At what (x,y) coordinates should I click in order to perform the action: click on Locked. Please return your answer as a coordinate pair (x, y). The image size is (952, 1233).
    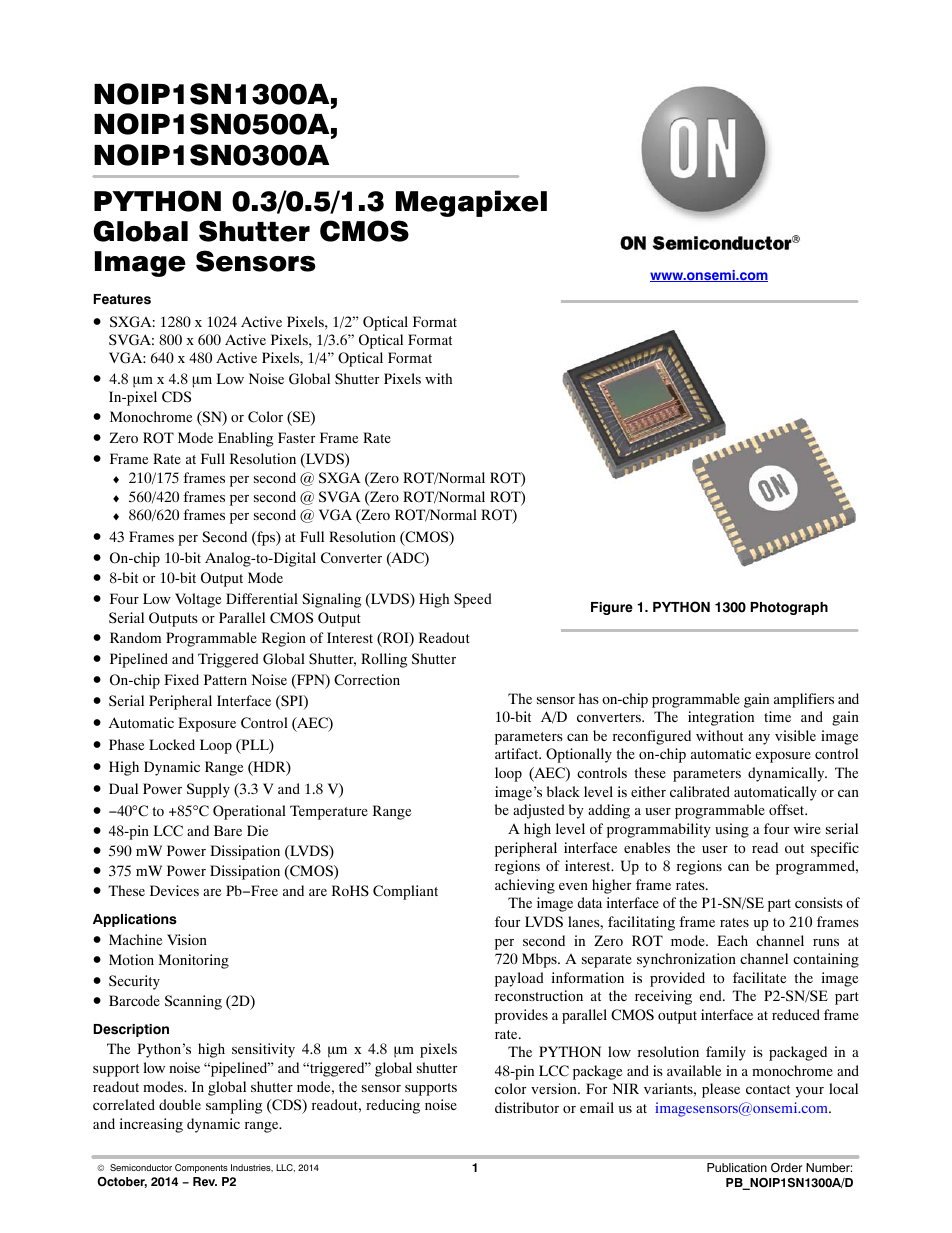
    Looking at the image, I should click on (172, 744).
